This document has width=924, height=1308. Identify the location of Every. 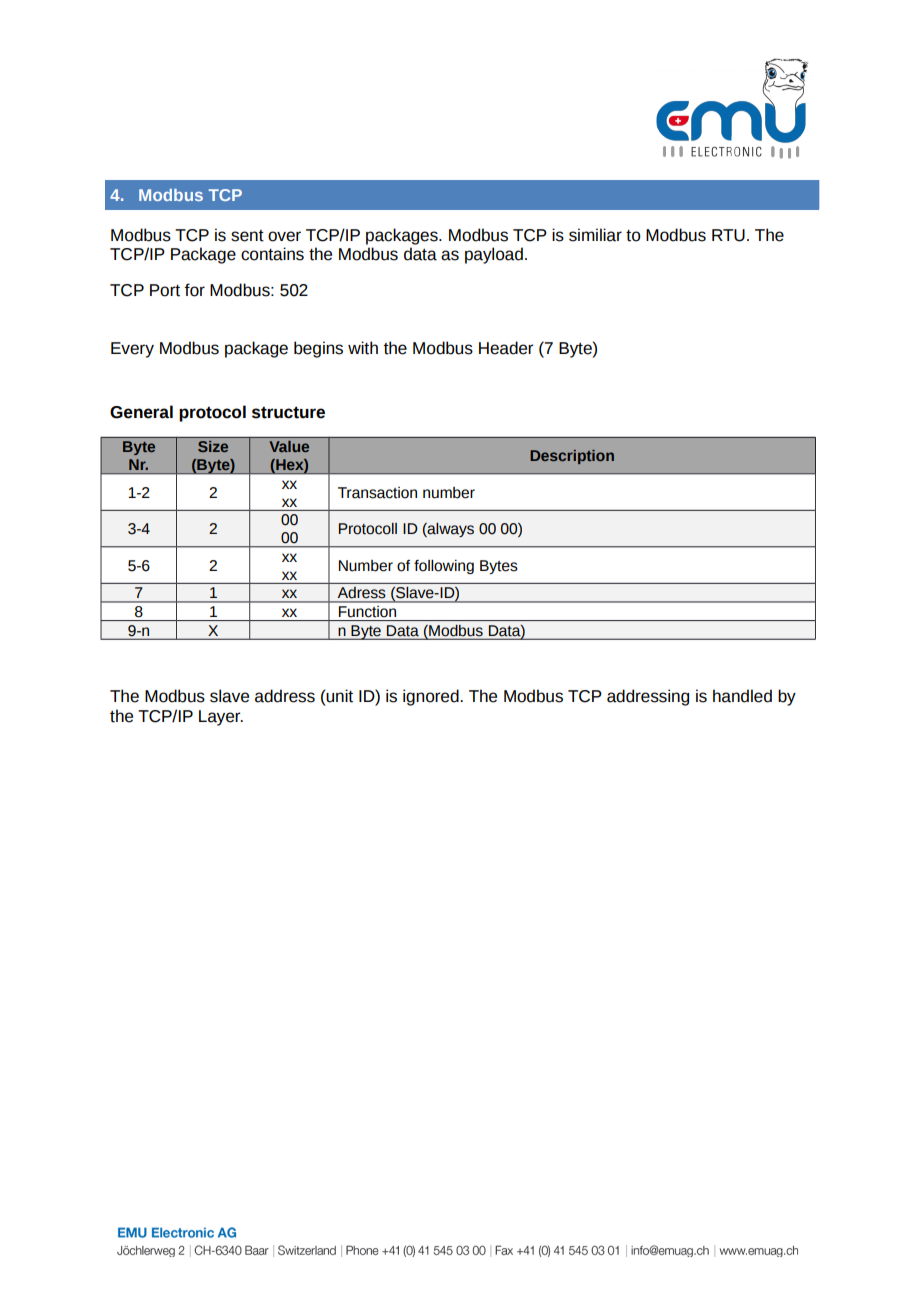
(132, 350).
